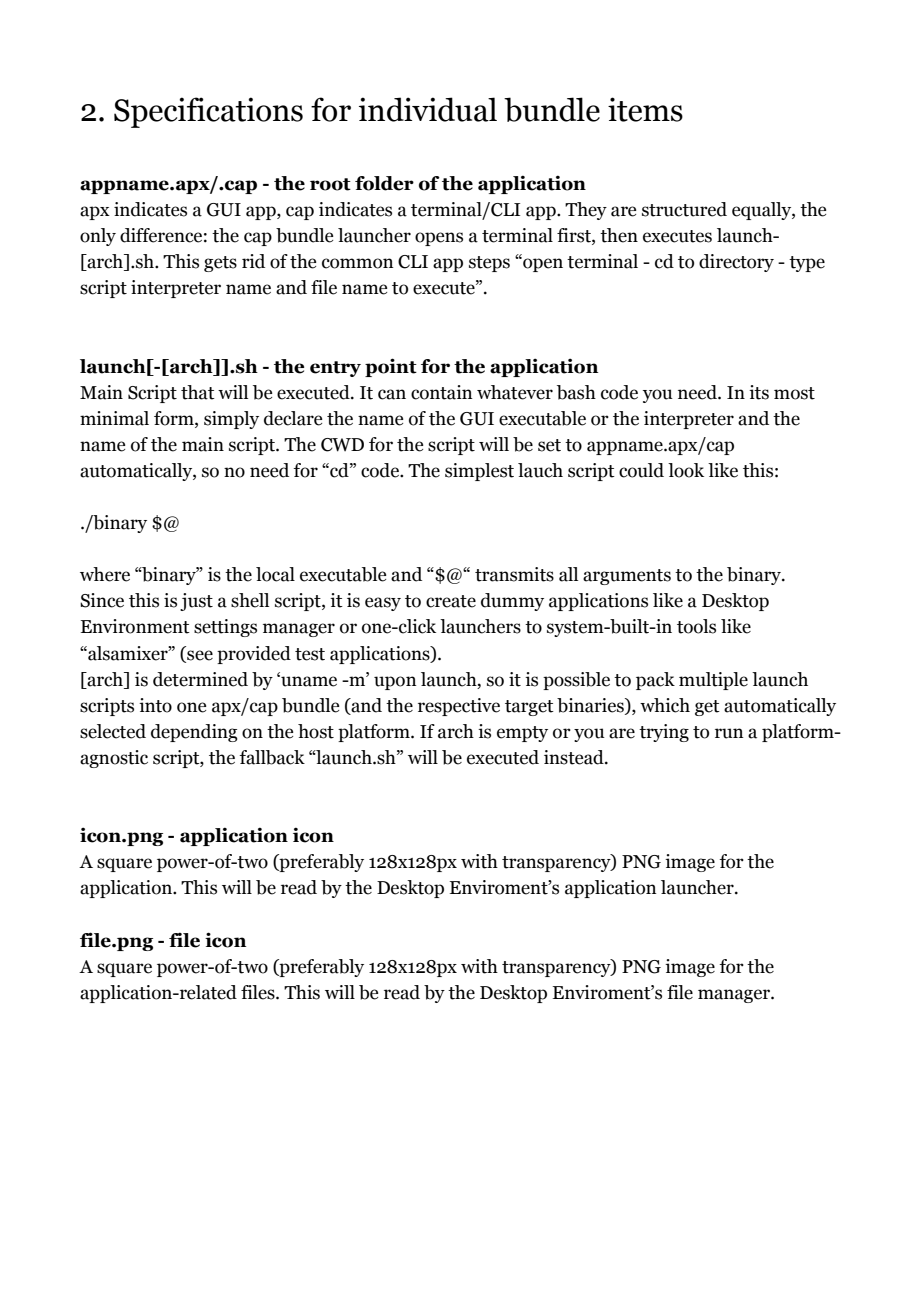 This document has width=924, height=1308. I want to click on depending, so click(194, 733).
